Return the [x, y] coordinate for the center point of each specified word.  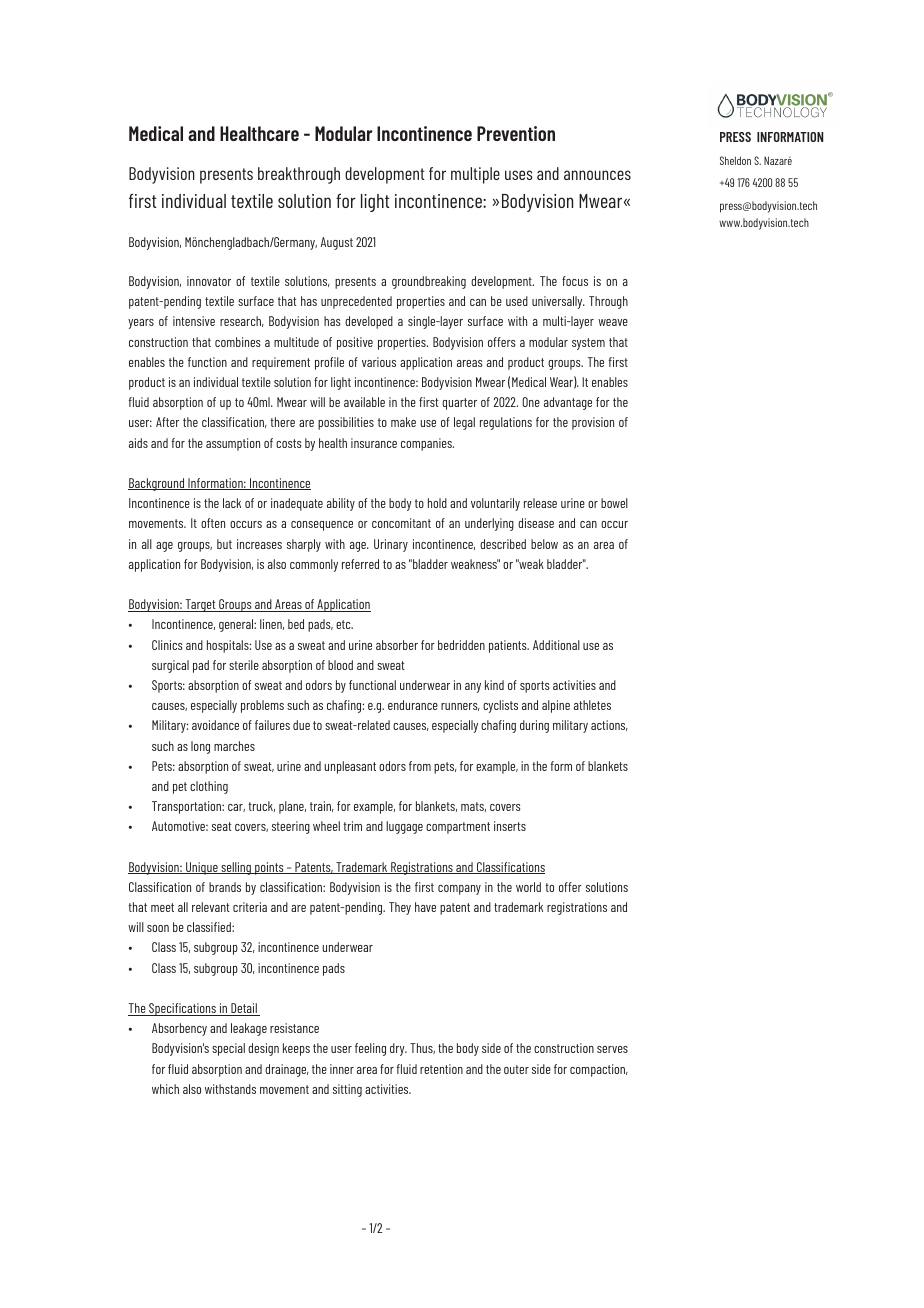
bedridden [461, 645]
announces [597, 175]
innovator [209, 281]
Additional [556, 645]
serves [612, 1049]
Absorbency [179, 1029]
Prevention [516, 133]
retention [441, 1069]
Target [200, 605]
